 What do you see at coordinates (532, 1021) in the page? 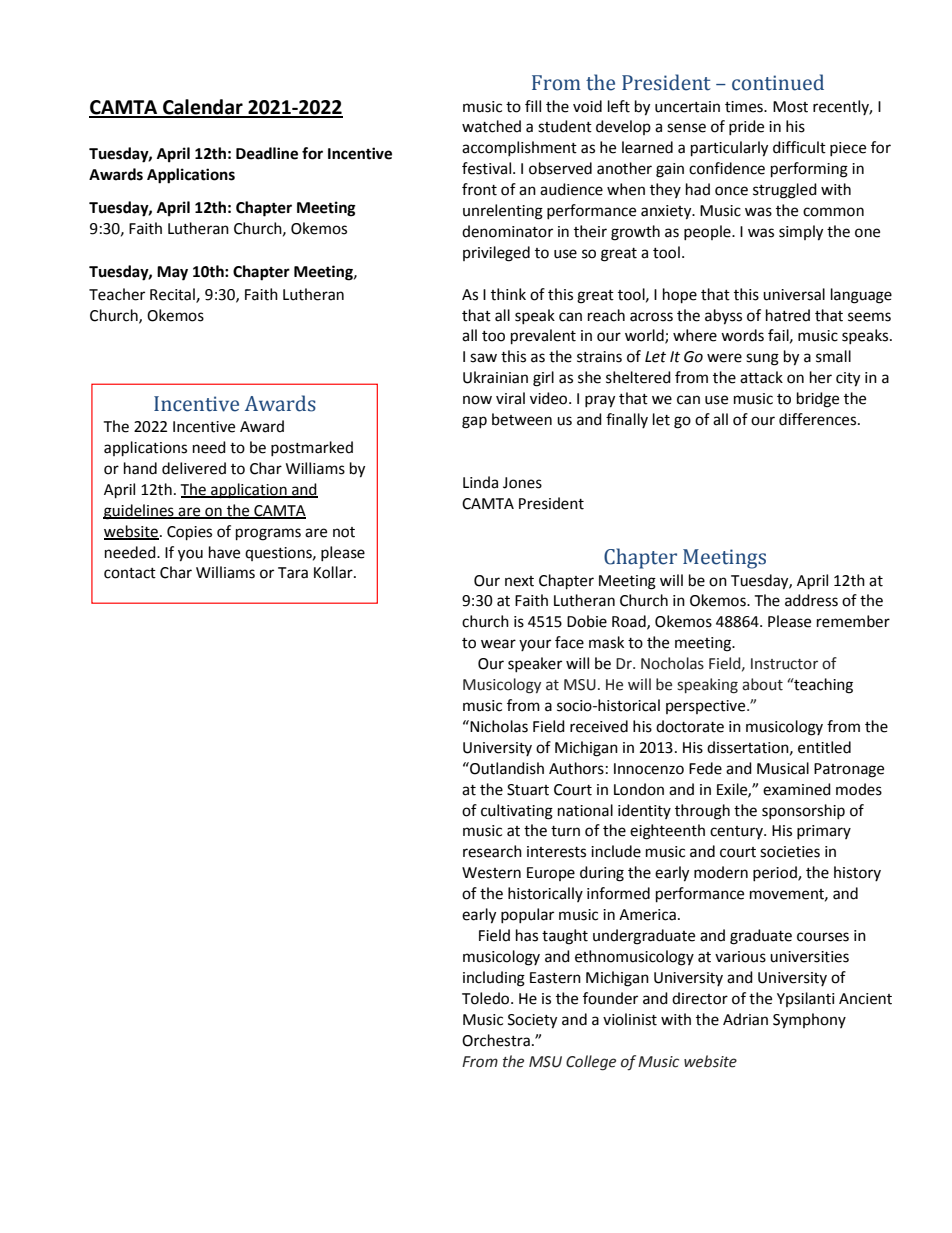
I see `Society` at bounding box center [532, 1021].
